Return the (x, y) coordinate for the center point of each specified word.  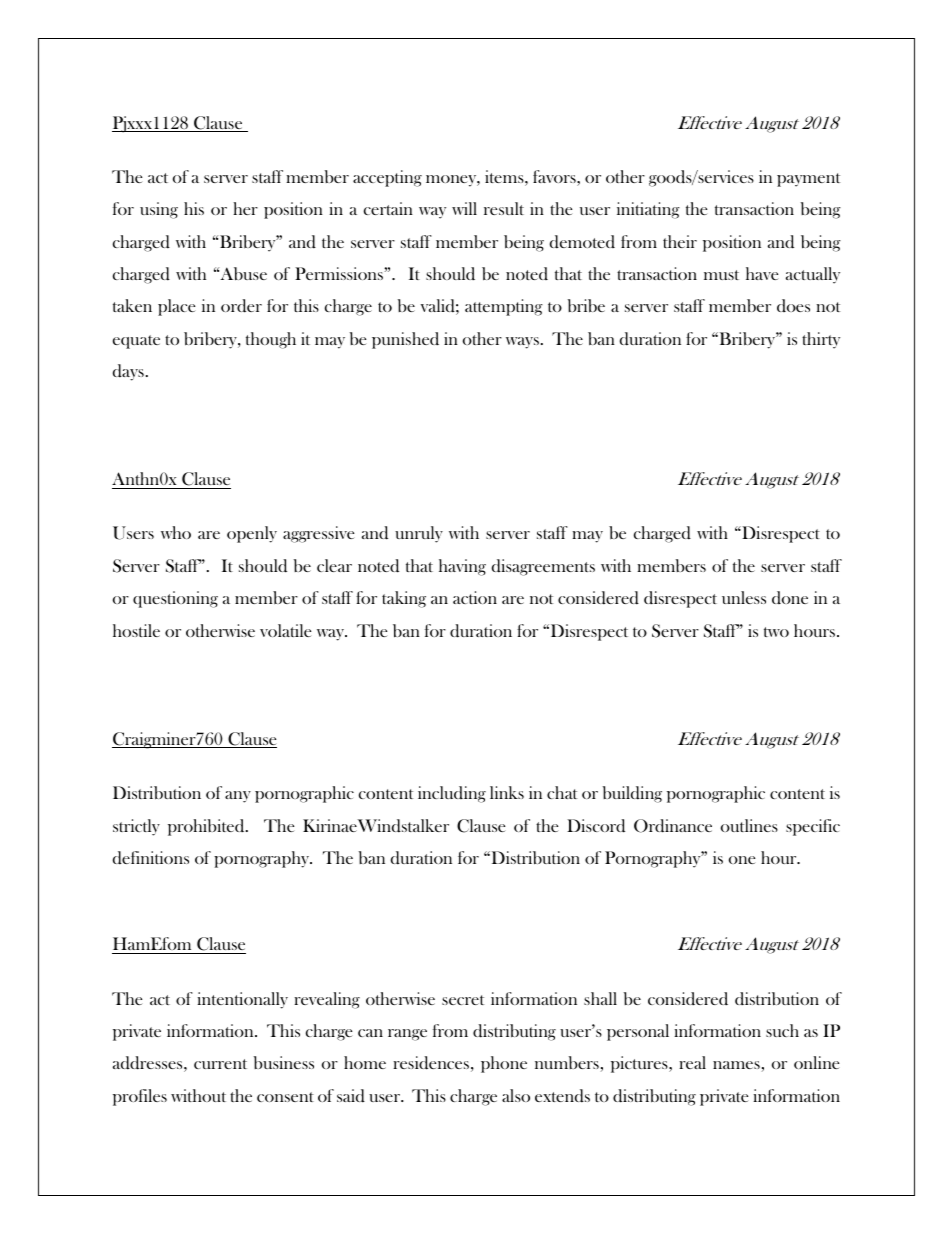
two (776, 632)
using (159, 210)
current (220, 1064)
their (680, 241)
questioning (175, 599)
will (464, 208)
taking (404, 599)
